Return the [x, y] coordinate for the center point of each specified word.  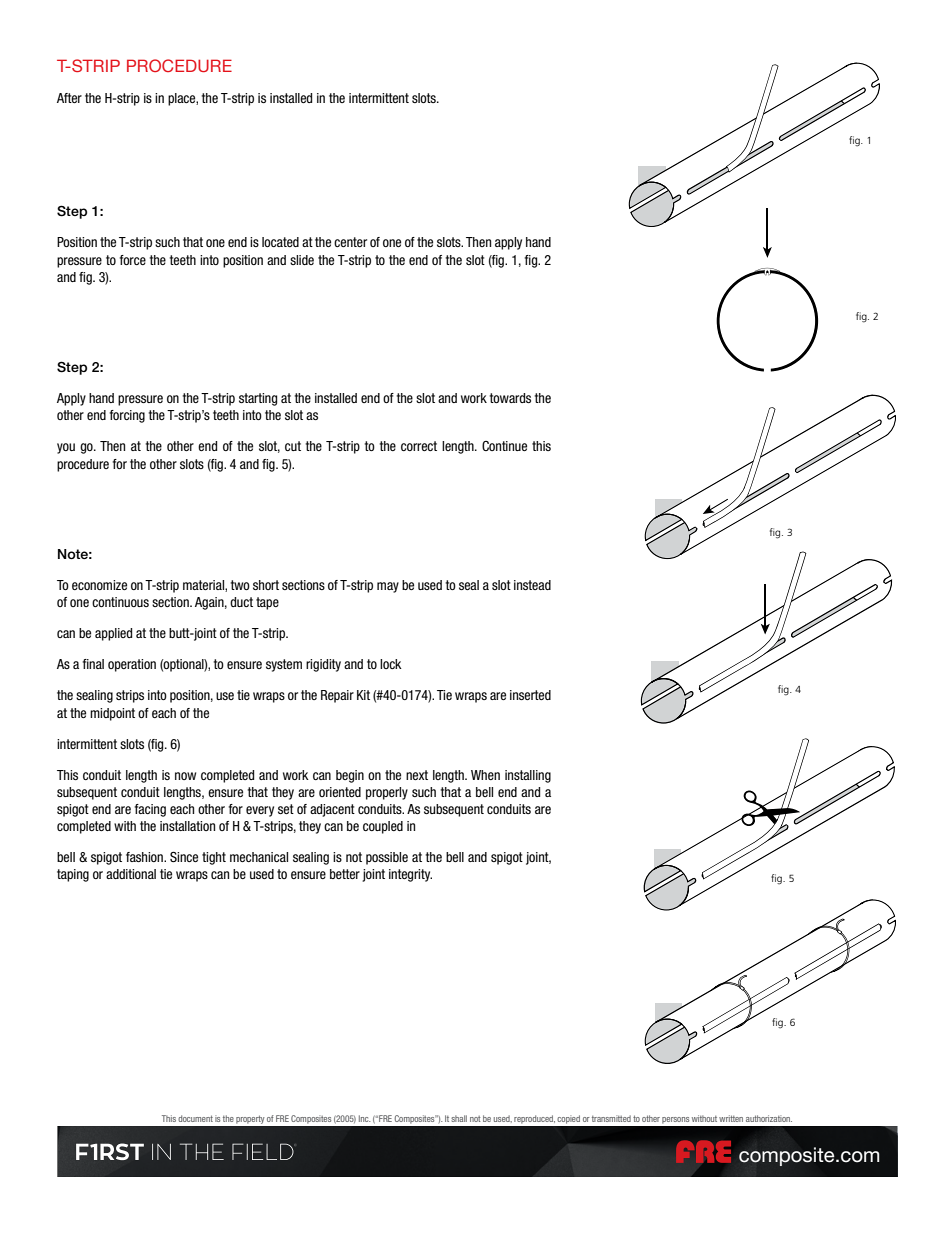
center [350, 242]
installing [528, 776]
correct [419, 446]
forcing [127, 416]
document [195, 1118]
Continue [504, 446]
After [69, 98]
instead [532, 585]
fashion [145, 857]
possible [387, 858]
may [388, 587]
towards [510, 398]
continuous [120, 602]
